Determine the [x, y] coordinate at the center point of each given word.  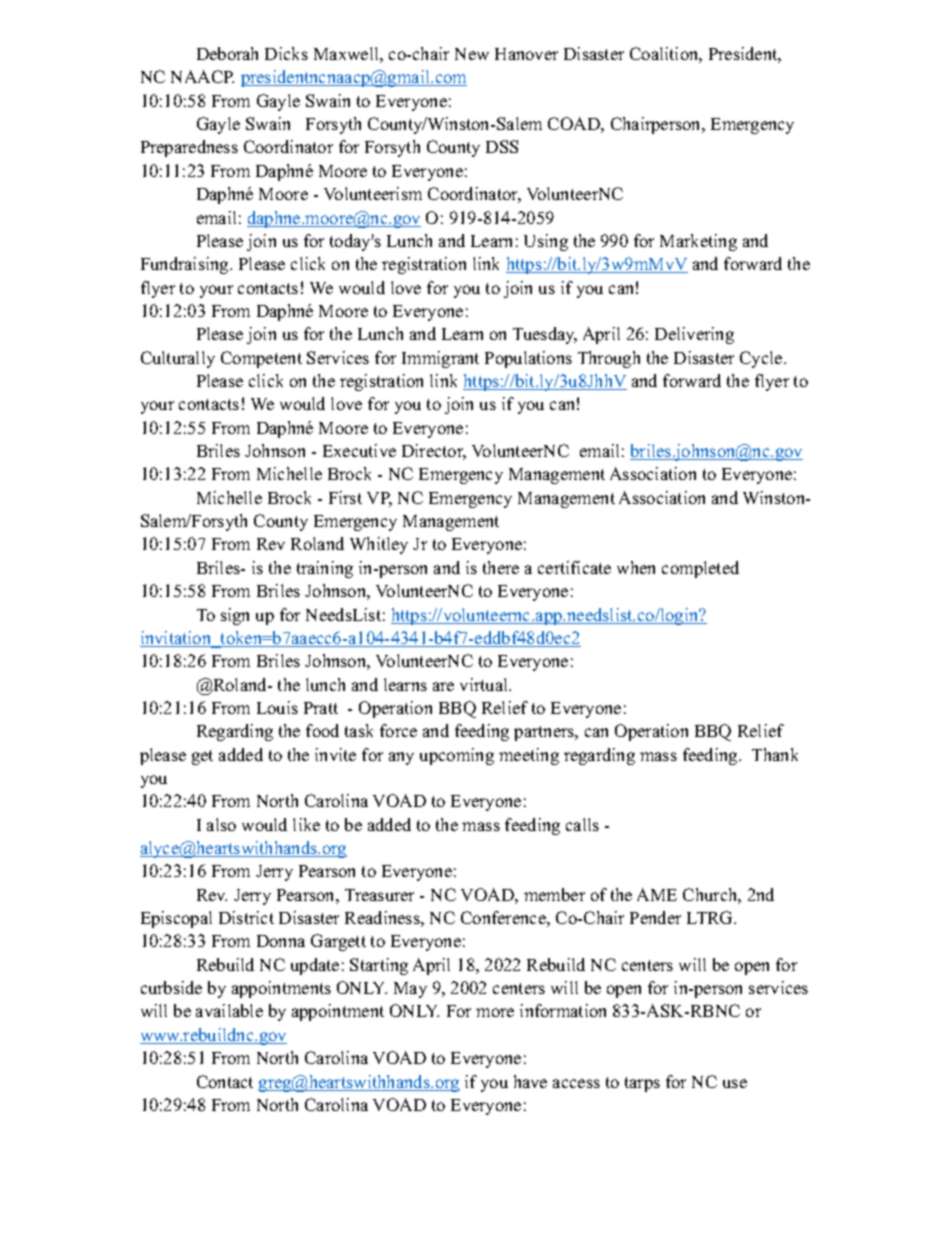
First [345, 497]
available [229, 1010]
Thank [775, 754]
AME [657, 894]
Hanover [526, 54]
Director [434, 452]
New [472, 54]
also [221, 824]
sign [235, 616]
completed [700, 569]
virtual [485, 684]
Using [546, 242]
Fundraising [186, 265]
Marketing [698, 242]
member [554, 894]
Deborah [227, 53]
